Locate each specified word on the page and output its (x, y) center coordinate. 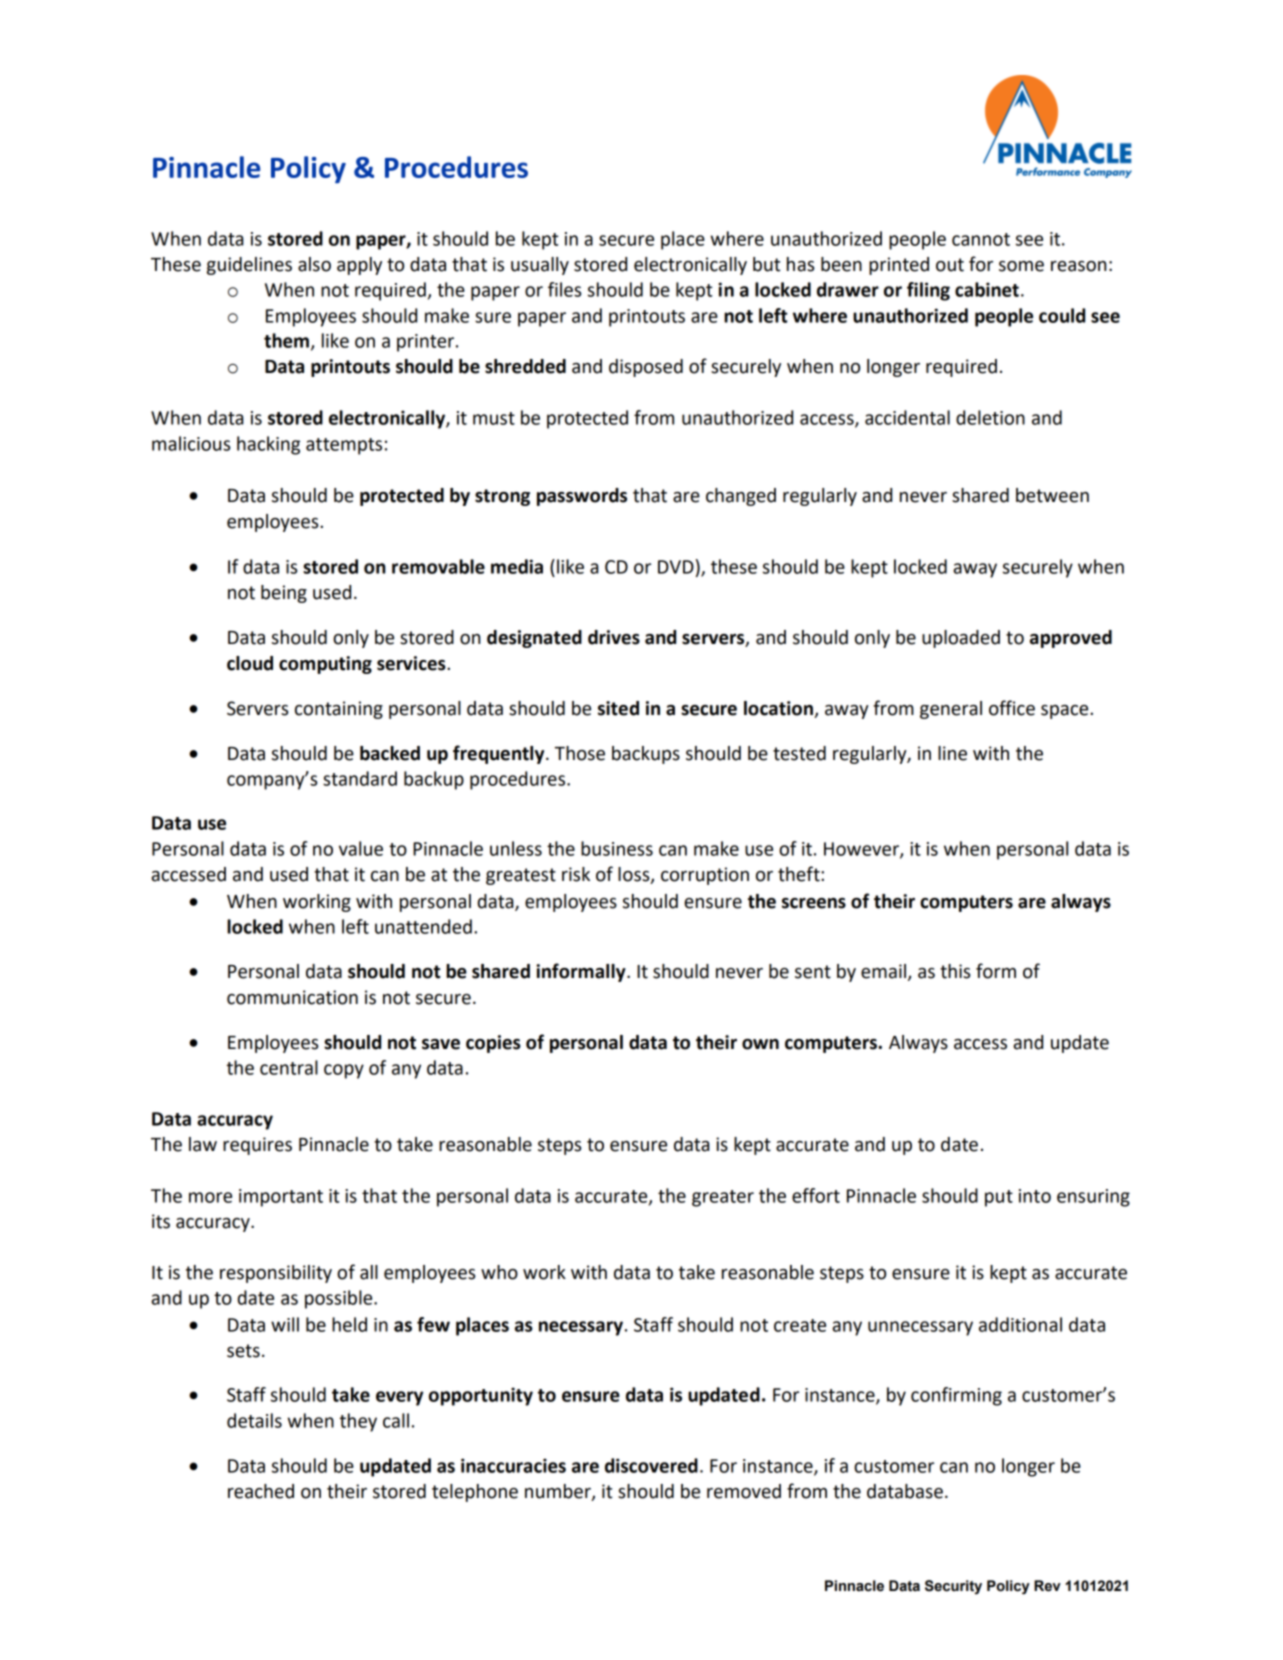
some (1021, 266)
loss (635, 875)
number (559, 1492)
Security (953, 1587)
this (955, 971)
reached (261, 1491)
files (564, 289)
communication (292, 997)
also (314, 264)
